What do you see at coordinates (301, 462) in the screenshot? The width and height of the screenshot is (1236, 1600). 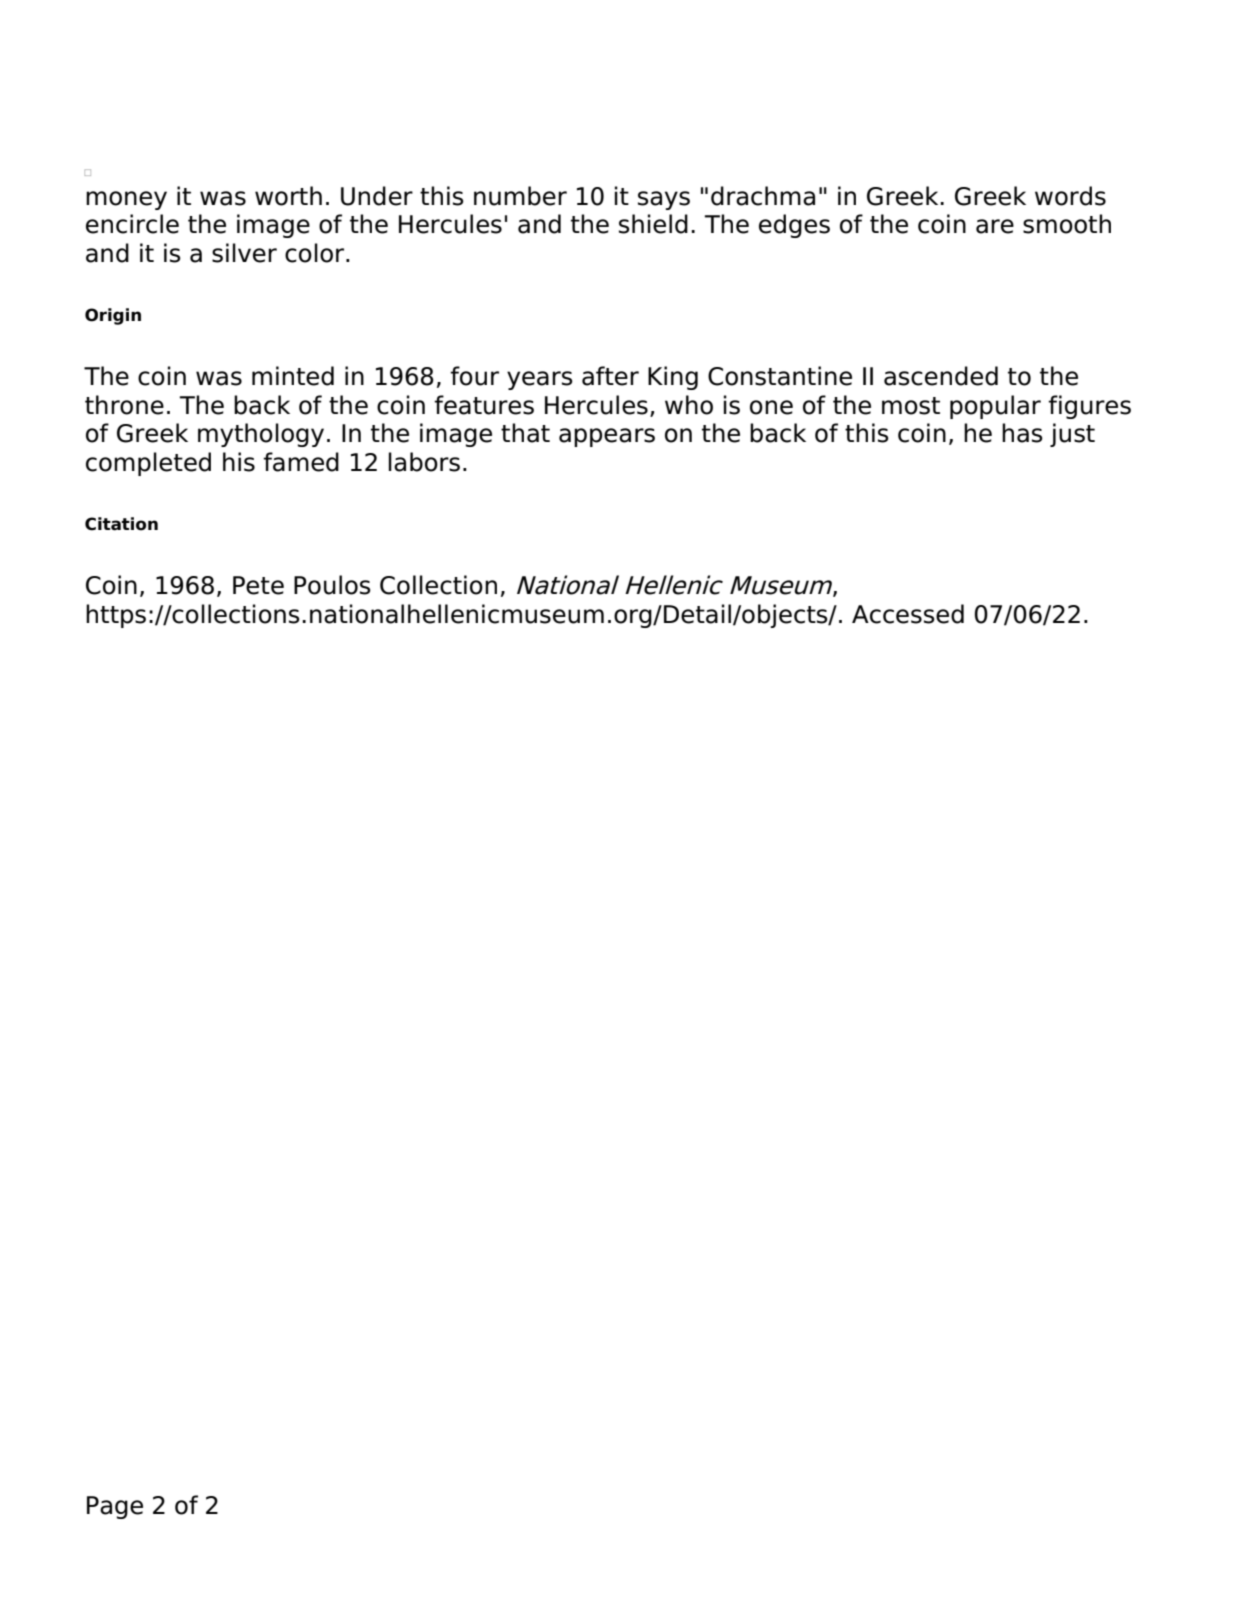 I see `famed` at bounding box center [301, 462].
